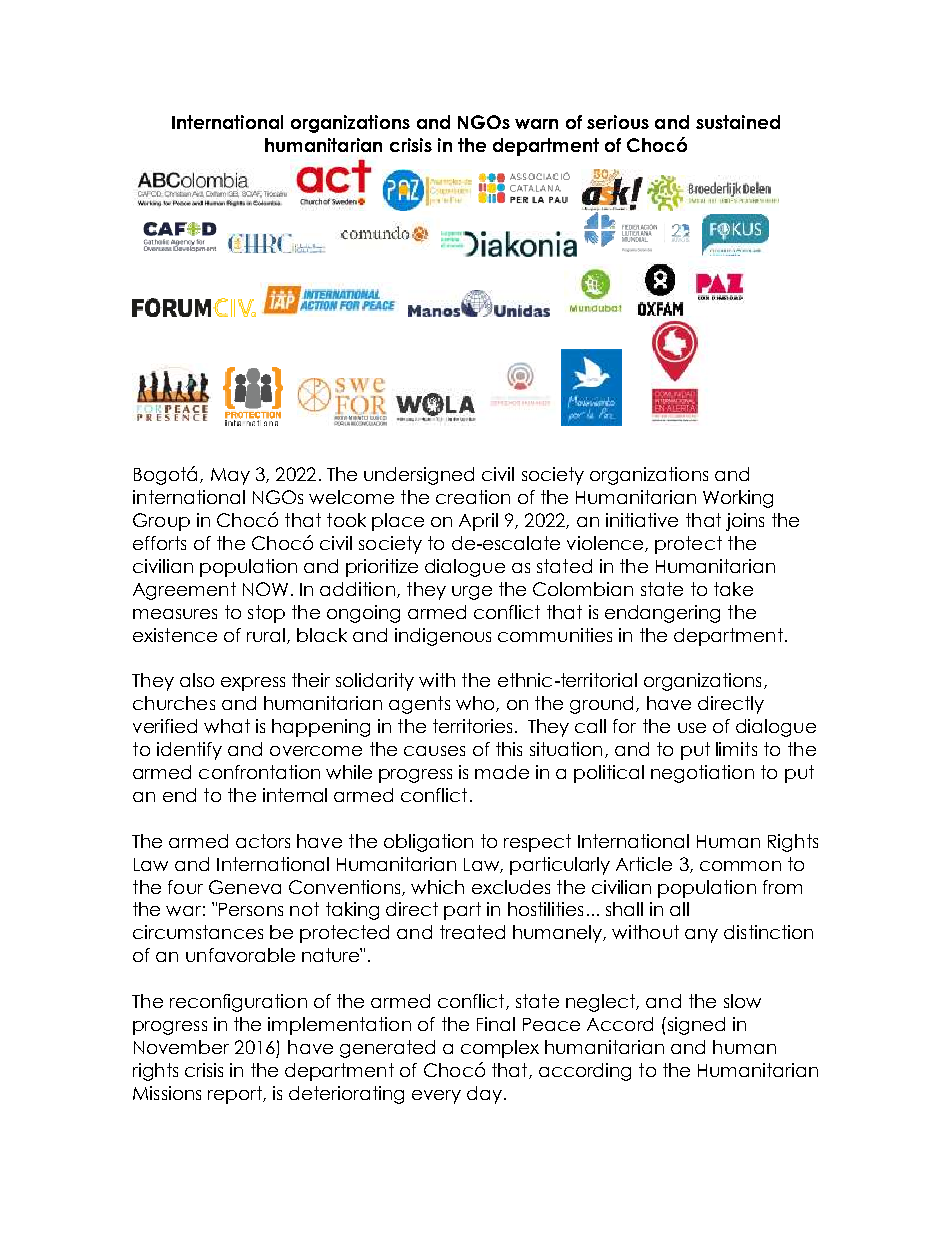 This screenshot has width=952, height=1233. I want to click on serious, so click(618, 122).
